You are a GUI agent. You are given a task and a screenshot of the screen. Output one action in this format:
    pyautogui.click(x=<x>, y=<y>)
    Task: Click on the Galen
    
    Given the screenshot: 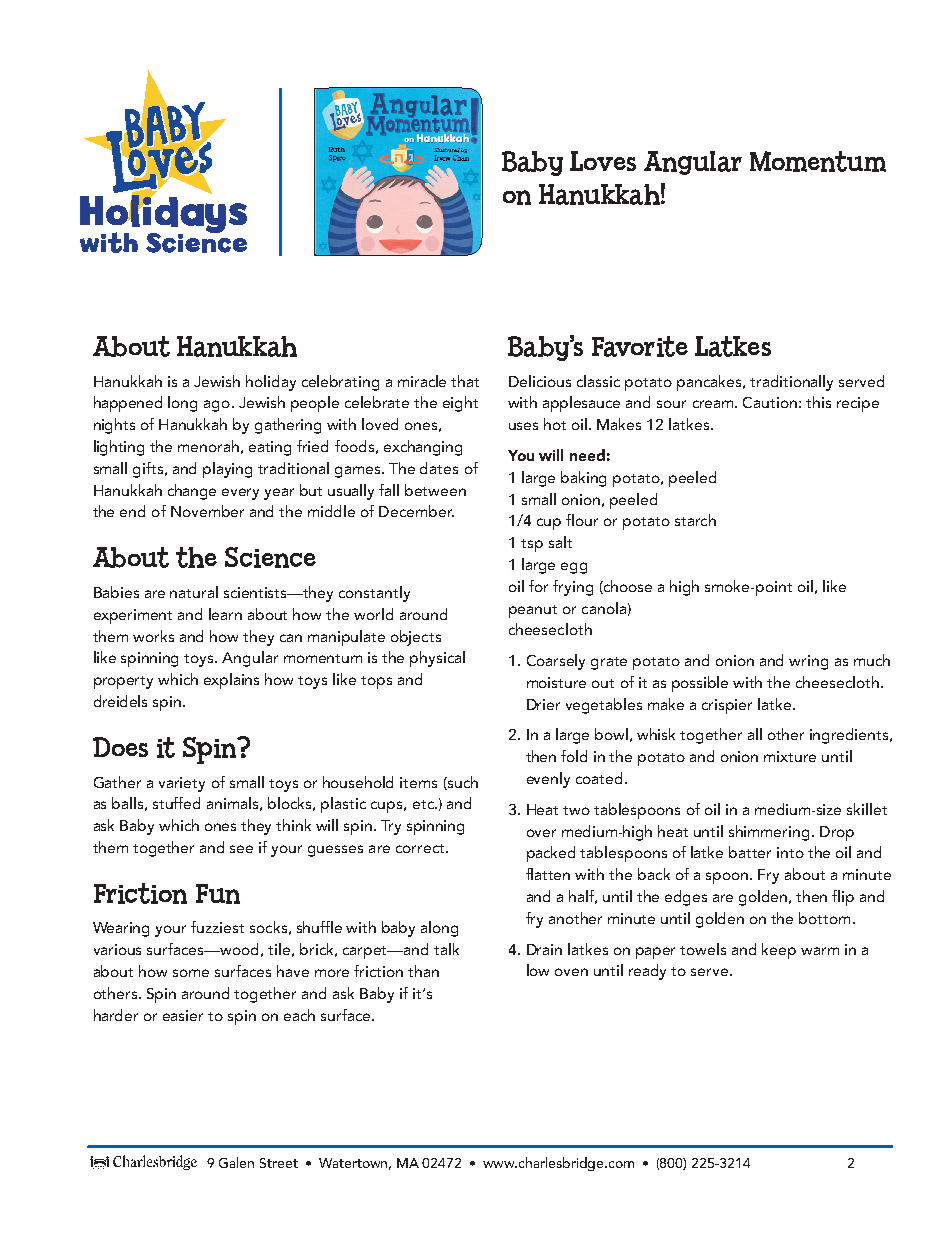 What is the action you would take?
    pyautogui.click(x=236, y=1162)
